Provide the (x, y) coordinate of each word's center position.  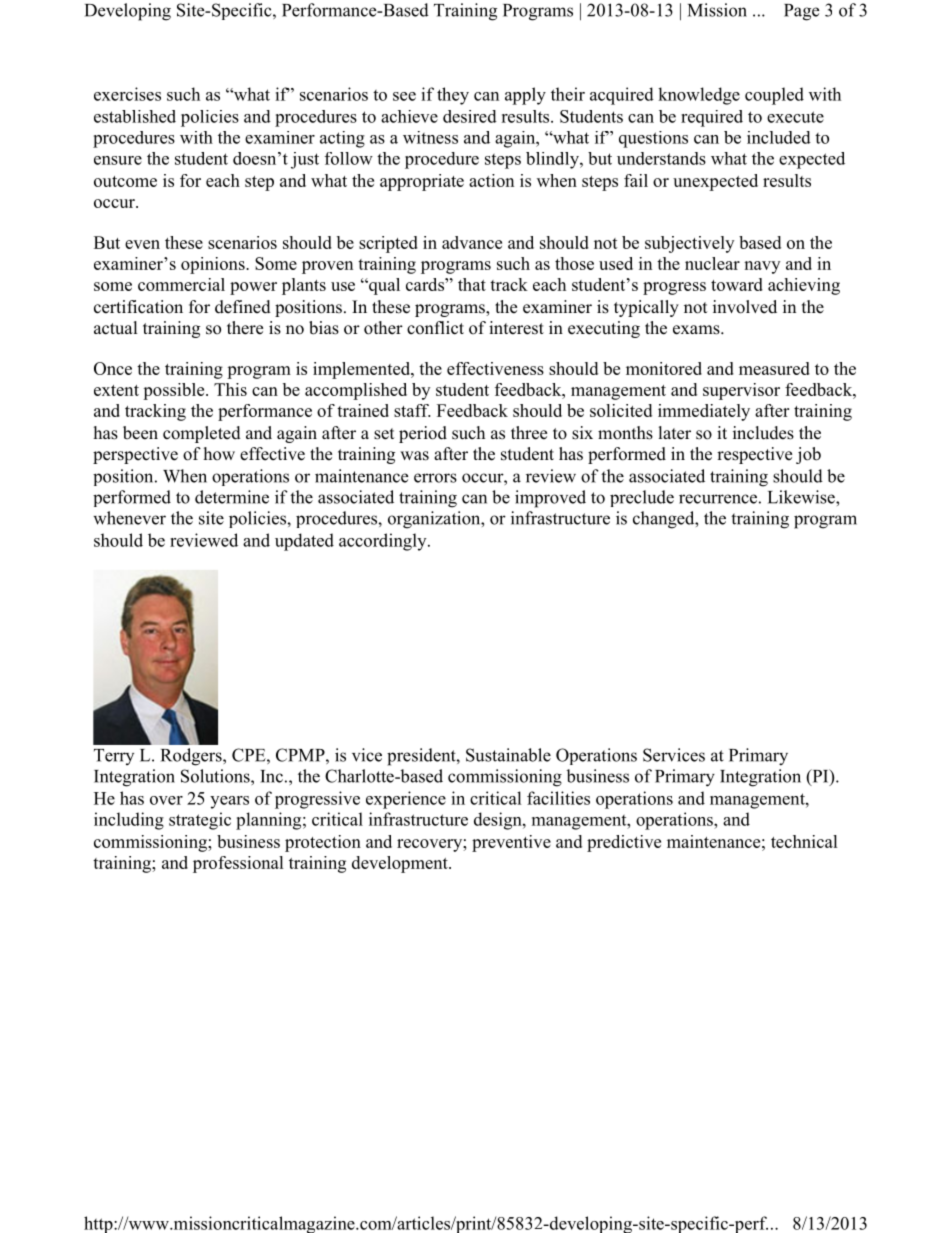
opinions (214, 265)
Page (801, 12)
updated (304, 542)
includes (763, 433)
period (423, 434)
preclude (642, 498)
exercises (127, 94)
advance (472, 242)
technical (804, 841)
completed (202, 434)
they (453, 96)
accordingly (384, 542)
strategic (200, 821)
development (401, 864)
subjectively (689, 244)
